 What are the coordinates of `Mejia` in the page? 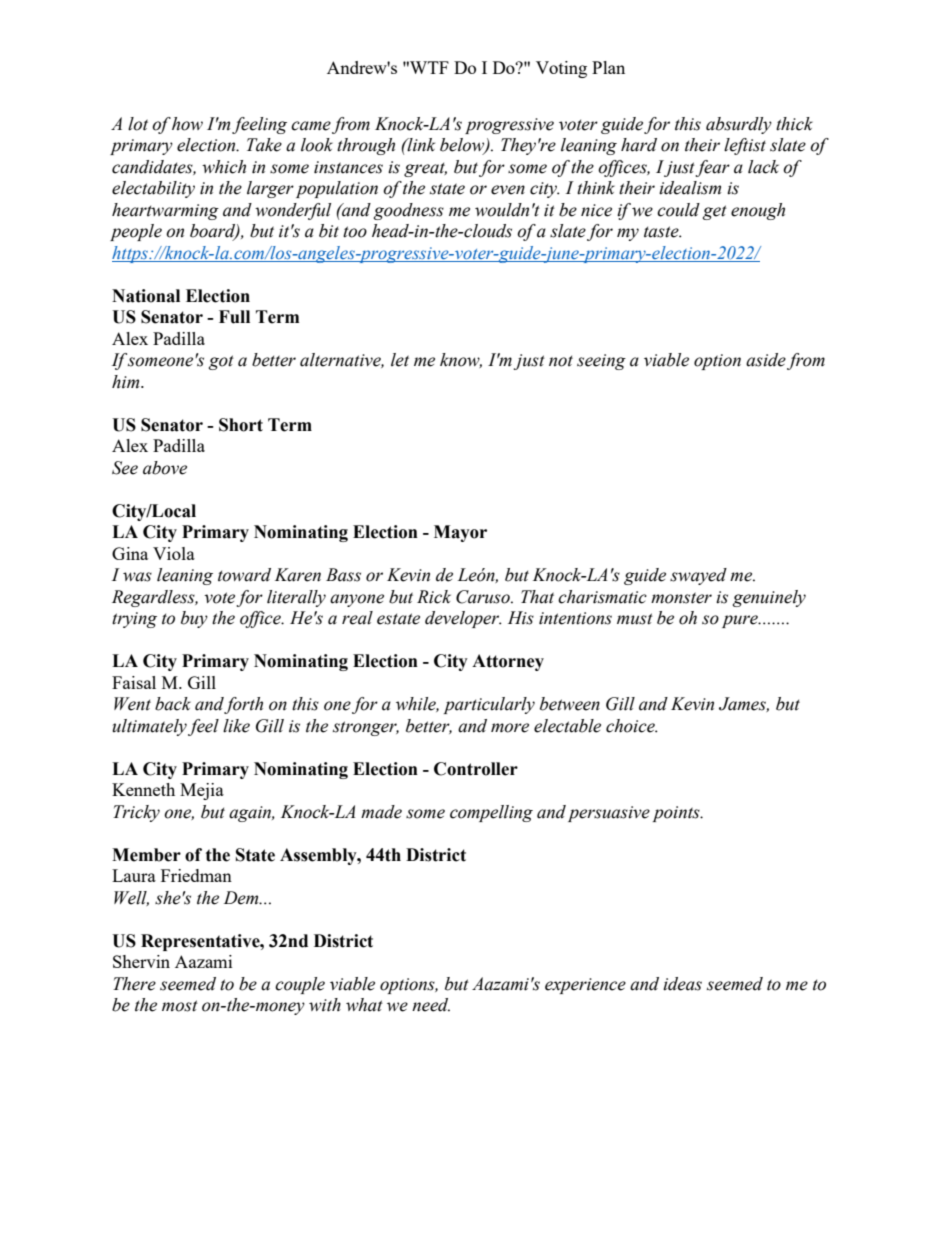 It's located at (202, 791).
